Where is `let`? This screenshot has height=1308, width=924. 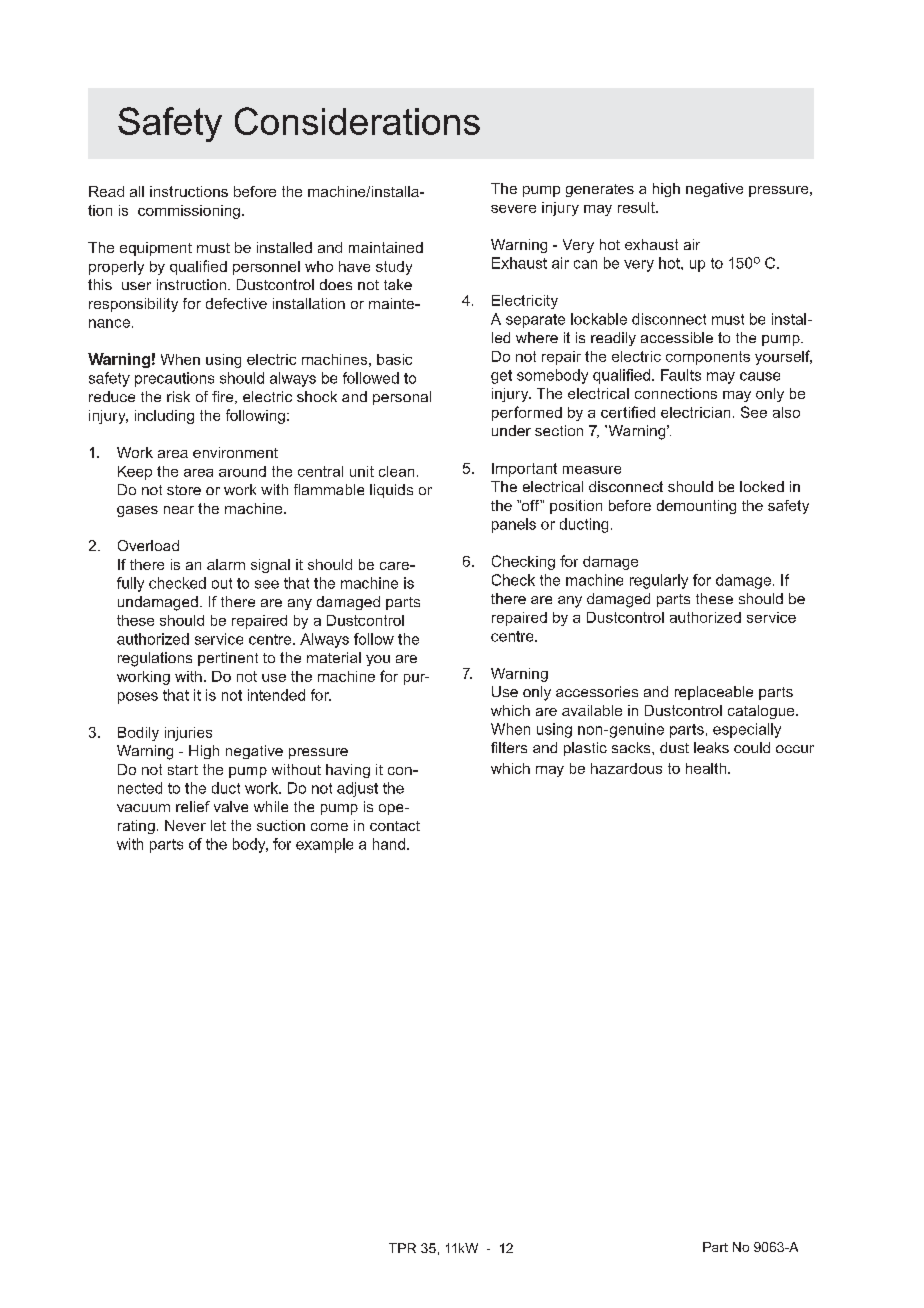 let is located at coordinates (218, 825).
